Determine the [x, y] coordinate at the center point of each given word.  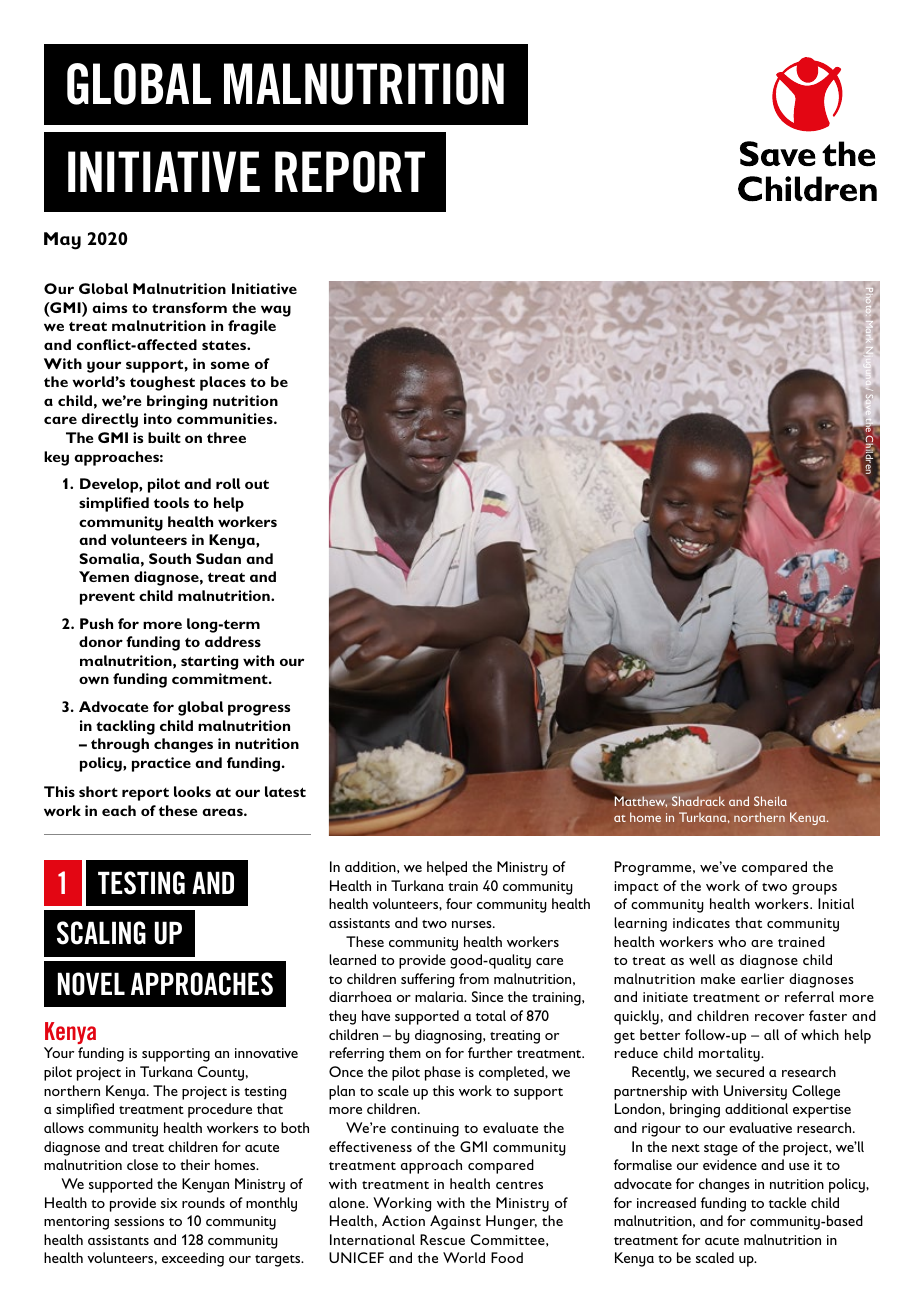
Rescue [442, 1239]
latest [285, 791]
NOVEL [91, 984]
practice [161, 764]
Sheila [770, 801]
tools [171, 502]
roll [228, 483]
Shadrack [698, 801]
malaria [440, 996]
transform [189, 307]
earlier [762, 978]
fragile [252, 327]
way [276, 311]
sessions [139, 1221]
